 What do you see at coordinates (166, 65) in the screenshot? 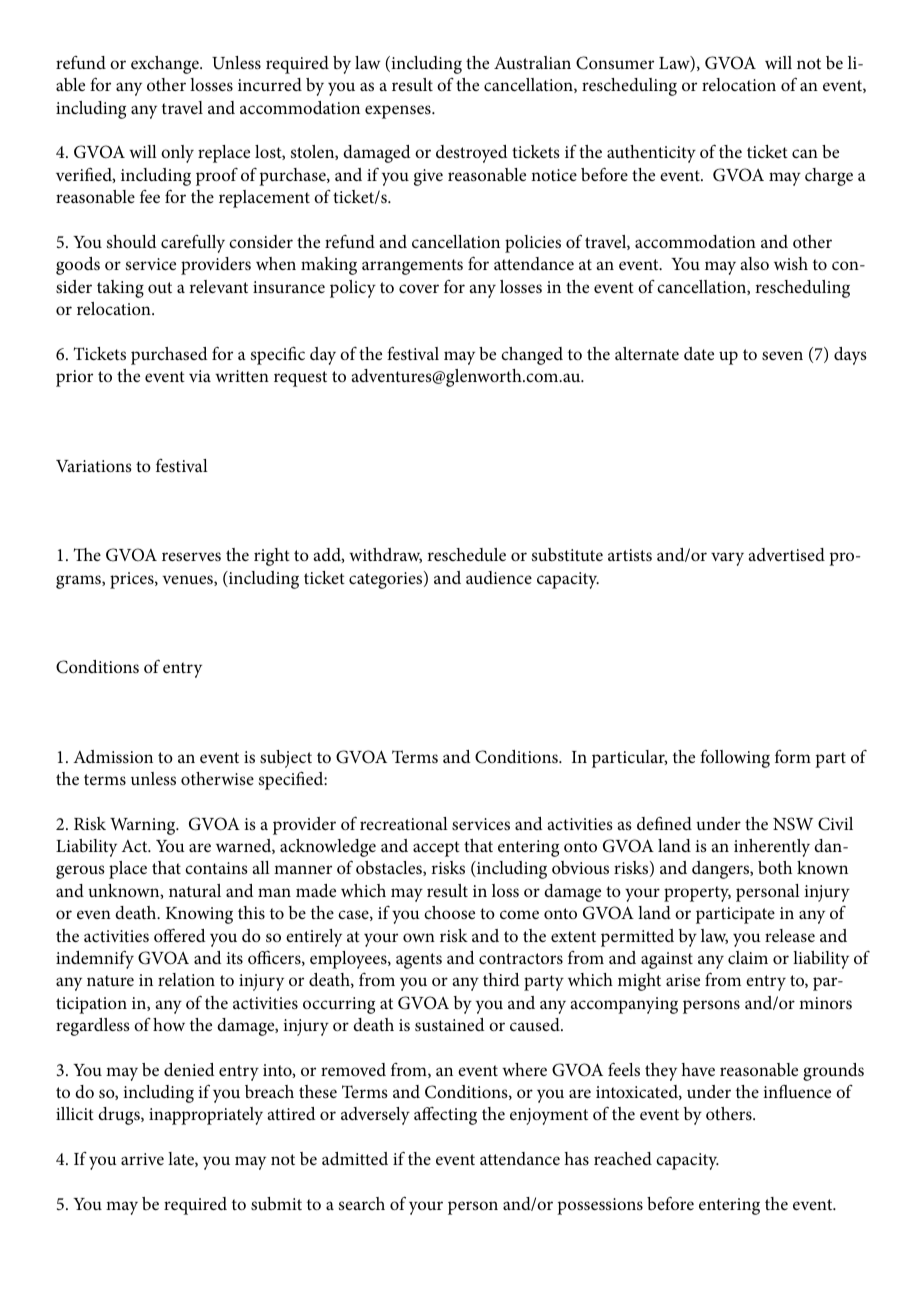
I see `exchange` at bounding box center [166, 65].
